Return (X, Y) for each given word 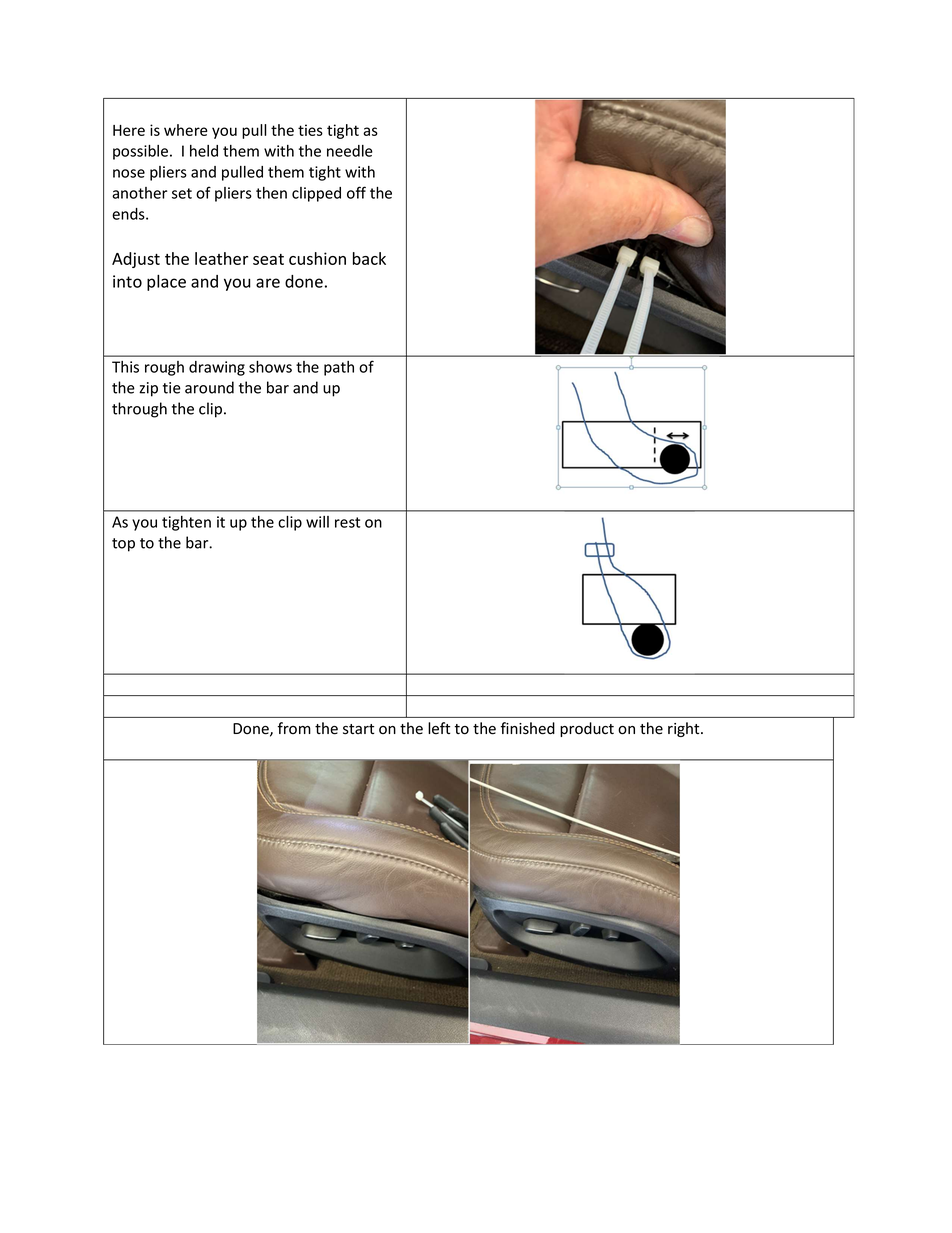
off (356, 192)
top (123, 545)
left (439, 728)
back (369, 258)
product (587, 729)
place (166, 282)
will (317, 522)
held (204, 151)
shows (270, 367)
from (294, 728)
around (209, 387)
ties (310, 130)
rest (347, 522)
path (339, 368)
